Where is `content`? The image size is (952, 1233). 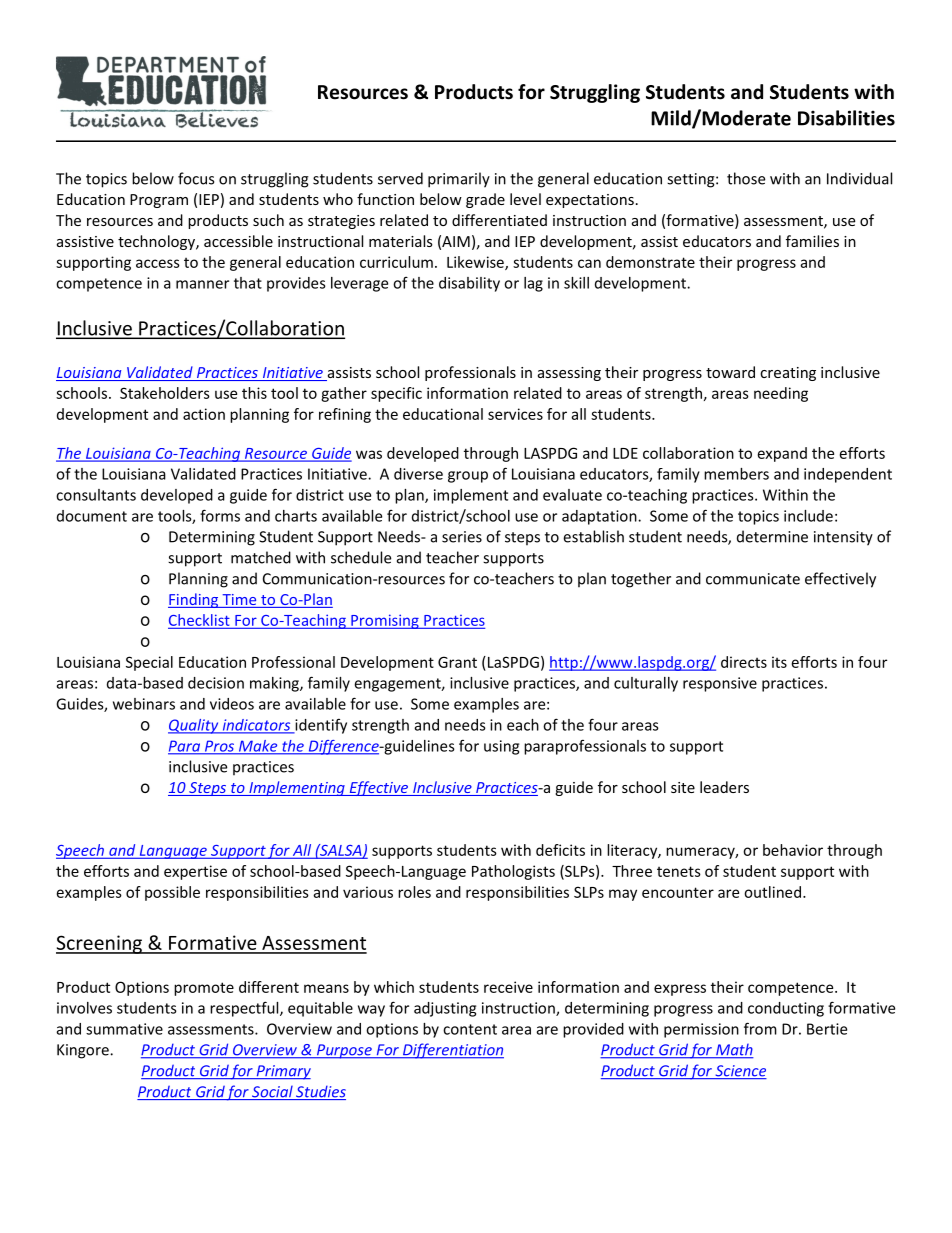
content is located at coordinates (470, 1029).
